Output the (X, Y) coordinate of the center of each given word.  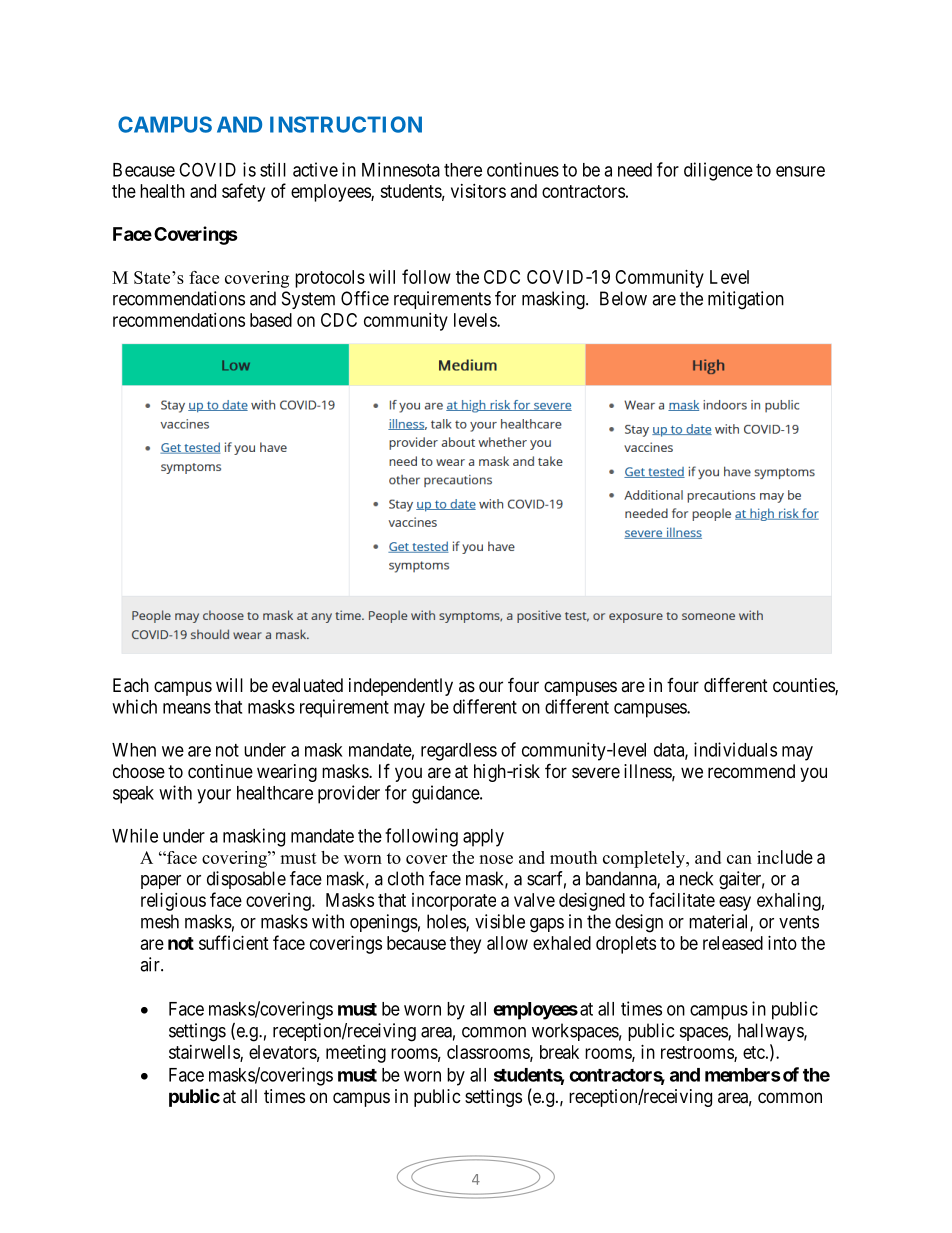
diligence (718, 171)
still (273, 169)
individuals (735, 749)
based (271, 320)
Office (365, 298)
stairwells (205, 1053)
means (187, 708)
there (463, 170)
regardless (459, 752)
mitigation (746, 300)
